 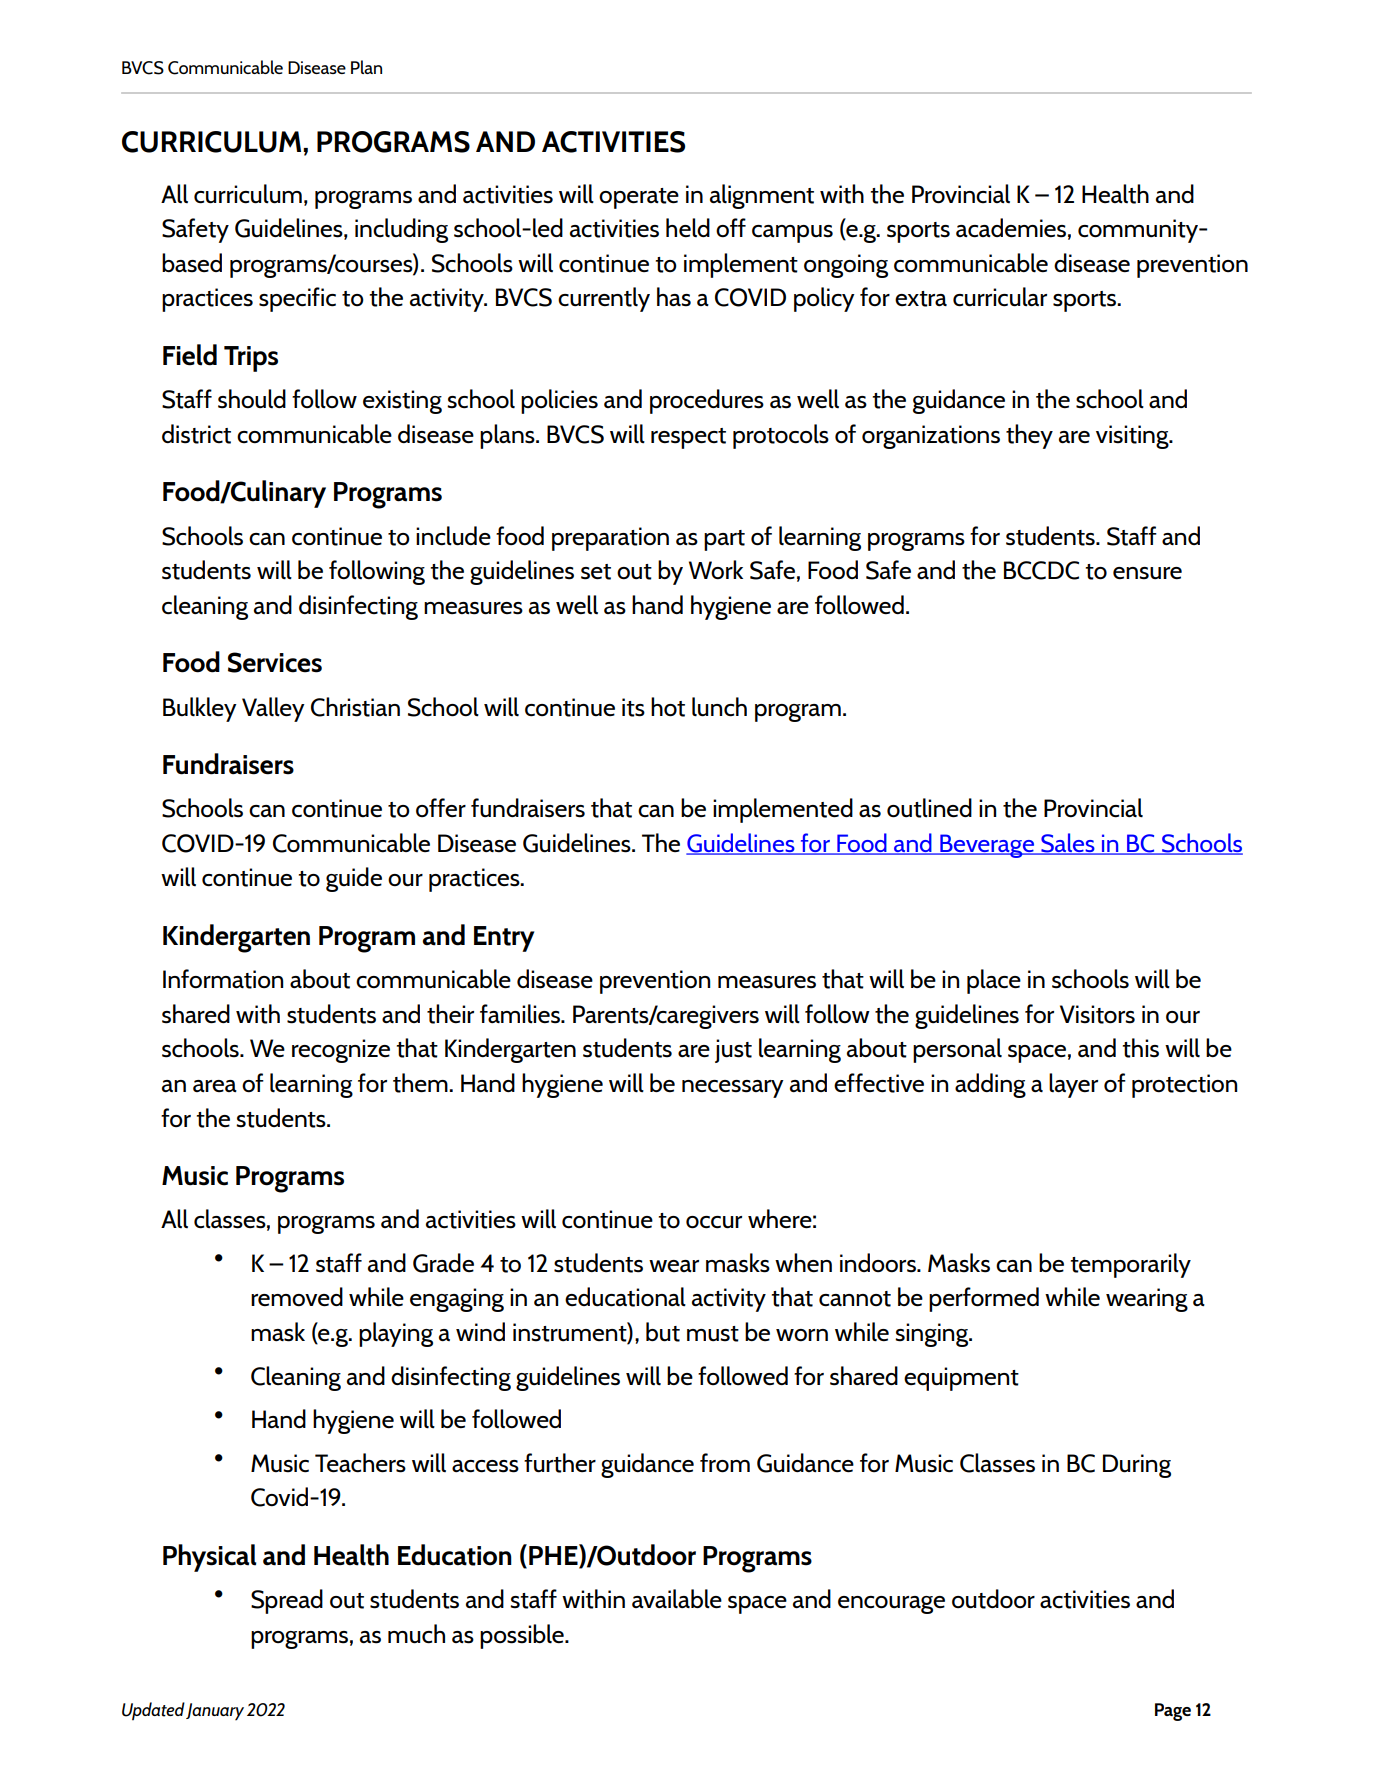 What do you see at coordinates (663, 1332) in the screenshot?
I see `but` at bounding box center [663, 1332].
